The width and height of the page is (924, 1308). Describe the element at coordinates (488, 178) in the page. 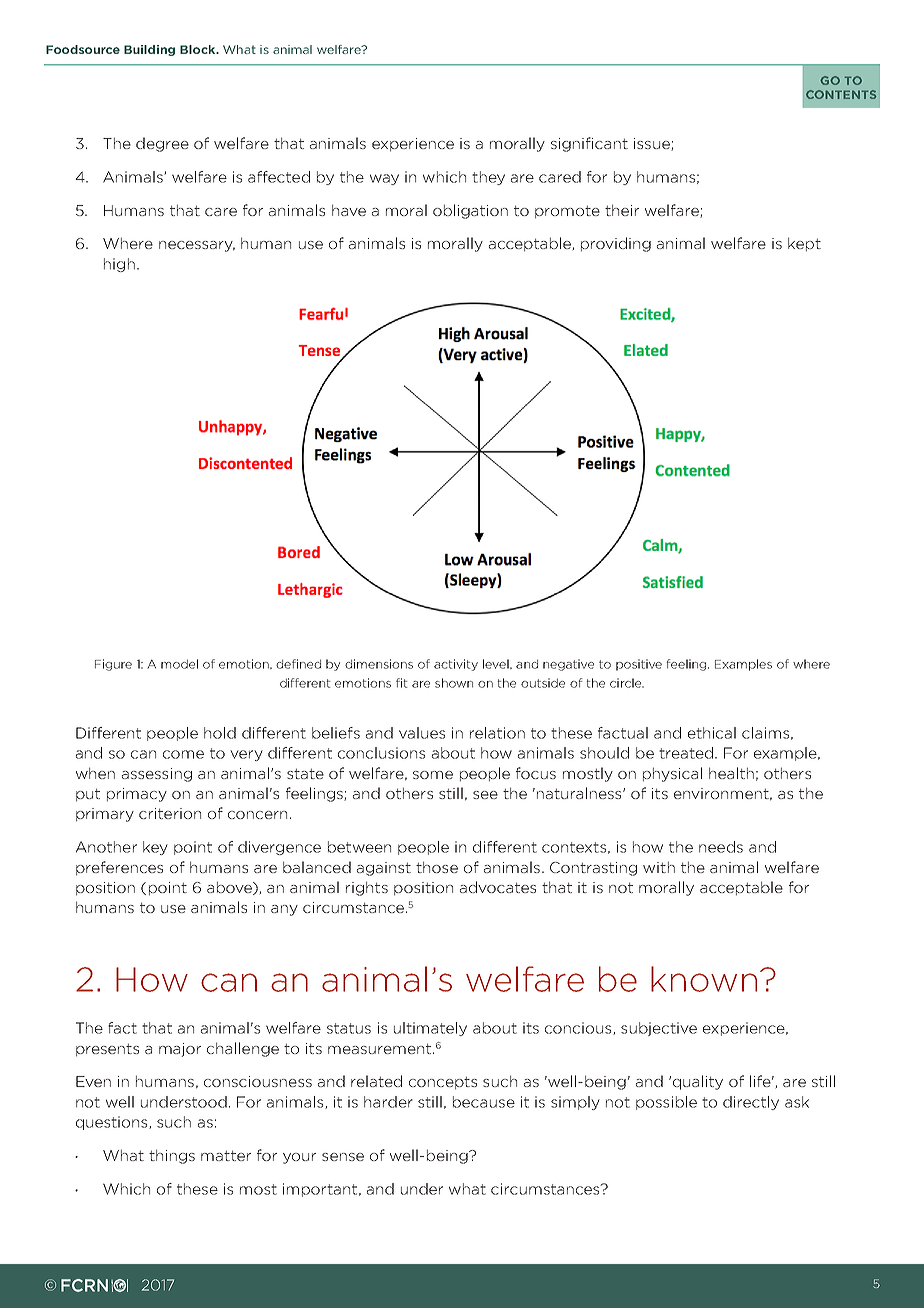

I see `they` at that location.
